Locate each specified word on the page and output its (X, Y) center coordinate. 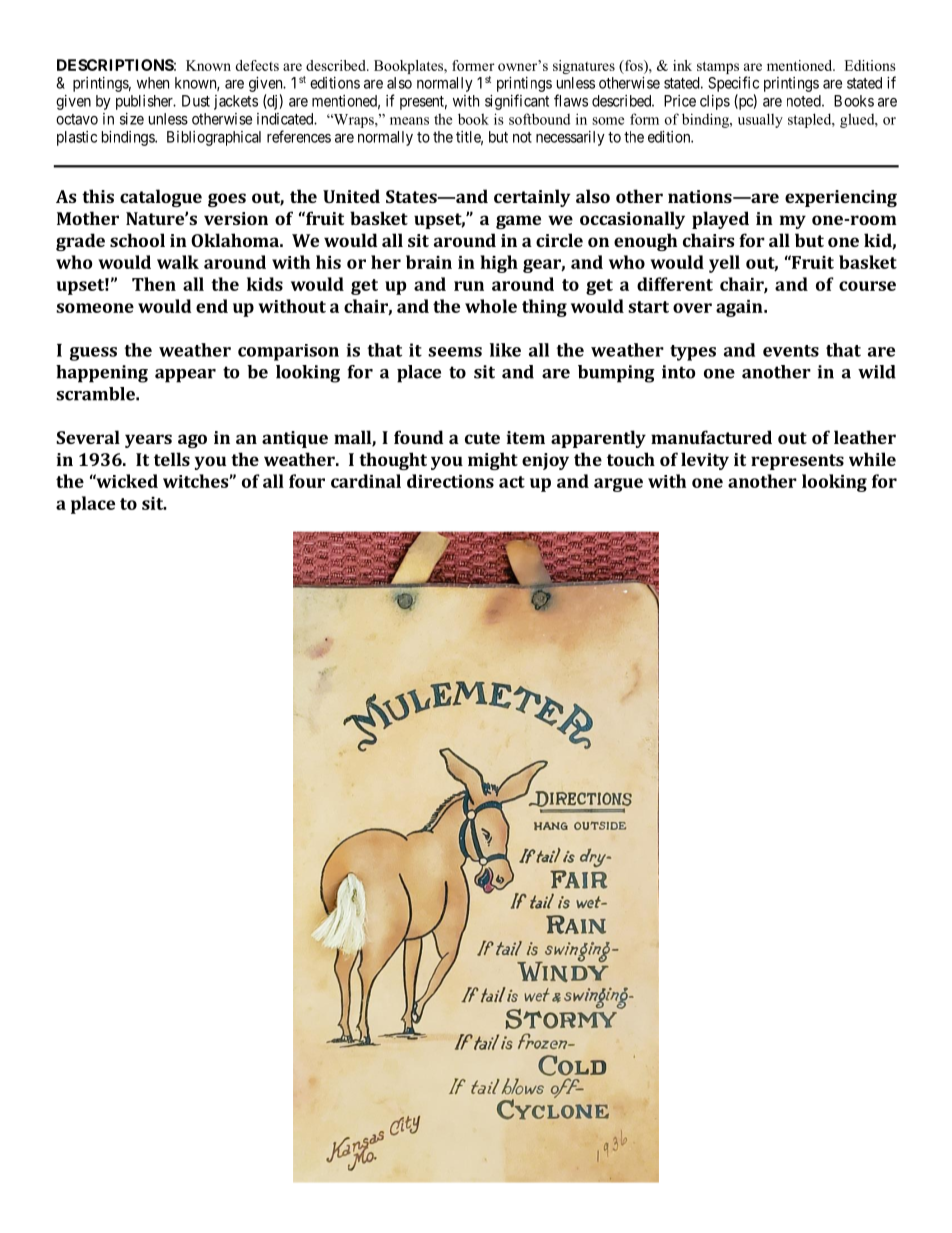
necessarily (570, 138)
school (137, 240)
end (212, 306)
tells (172, 459)
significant (517, 102)
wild (877, 372)
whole (491, 306)
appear (185, 376)
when (153, 83)
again (740, 308)
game (518, 222)
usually (760, 120)
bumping (616, 374)
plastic (77, 138)
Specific (733, 84)
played (720, 220)
